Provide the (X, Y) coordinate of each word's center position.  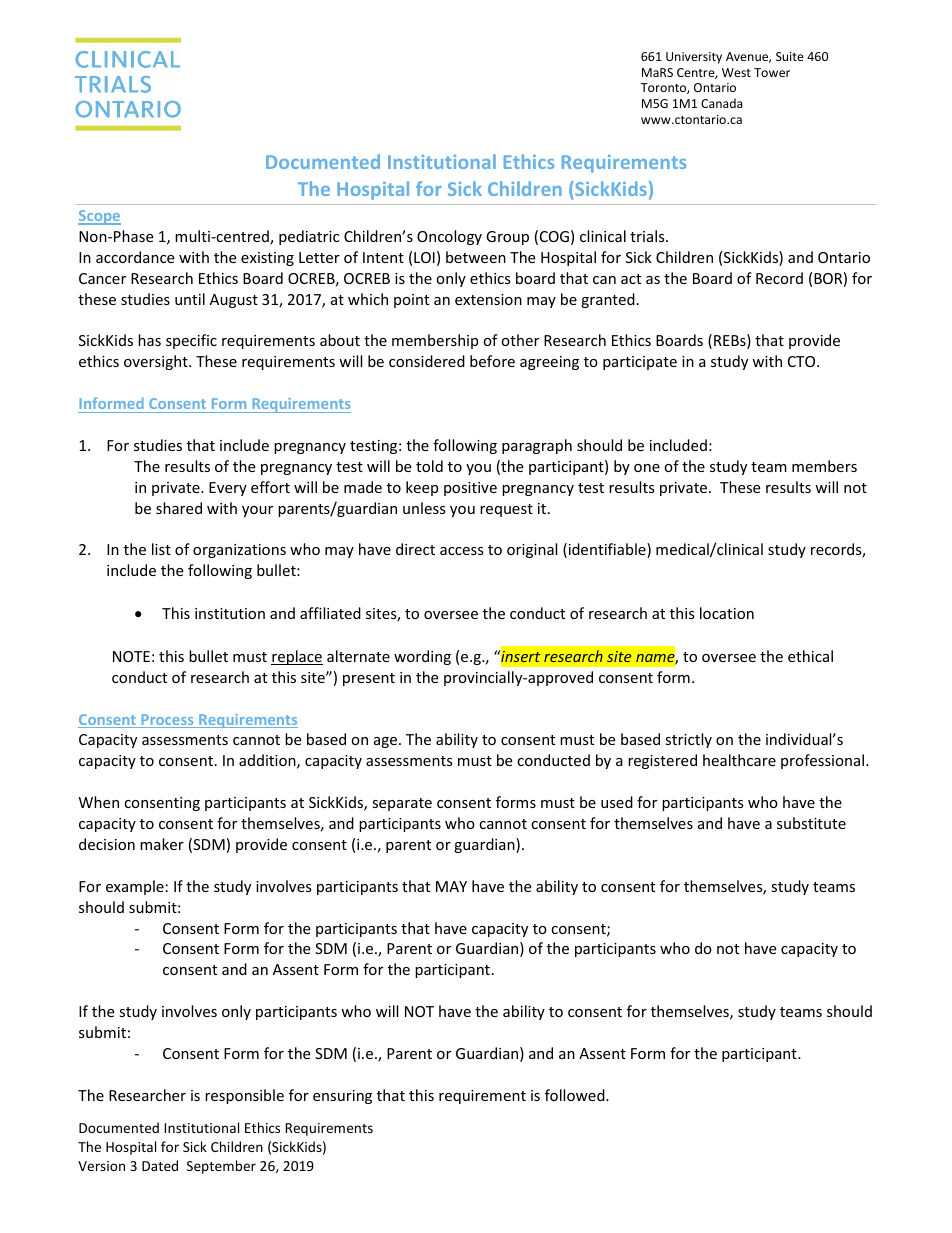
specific (191, 341)
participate (640, 363)
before (492, 361)
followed (576, 1095)
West (736, 72)
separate (402, 804)
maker (162, 844)
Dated (160, 1165)
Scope (99, 217)
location (727, 613)
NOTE (131, 656)
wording (422, 657)
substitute (811, 823)
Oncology (449, 237)
